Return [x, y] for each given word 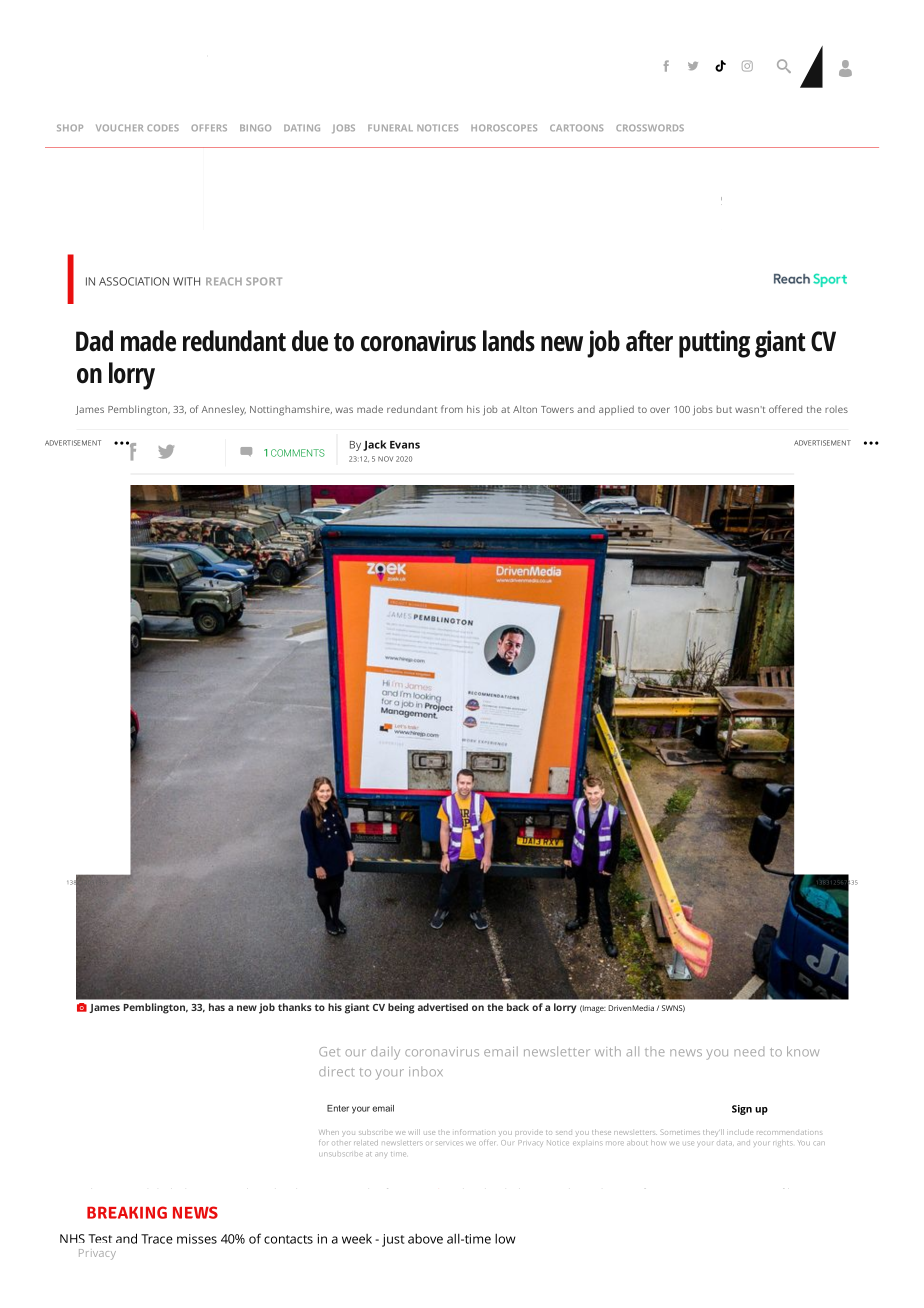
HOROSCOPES [504, 128]
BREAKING [127, 1212]
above [425, 1239]
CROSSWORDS [650, 128]
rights [783, 1143]
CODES [163, 128]
